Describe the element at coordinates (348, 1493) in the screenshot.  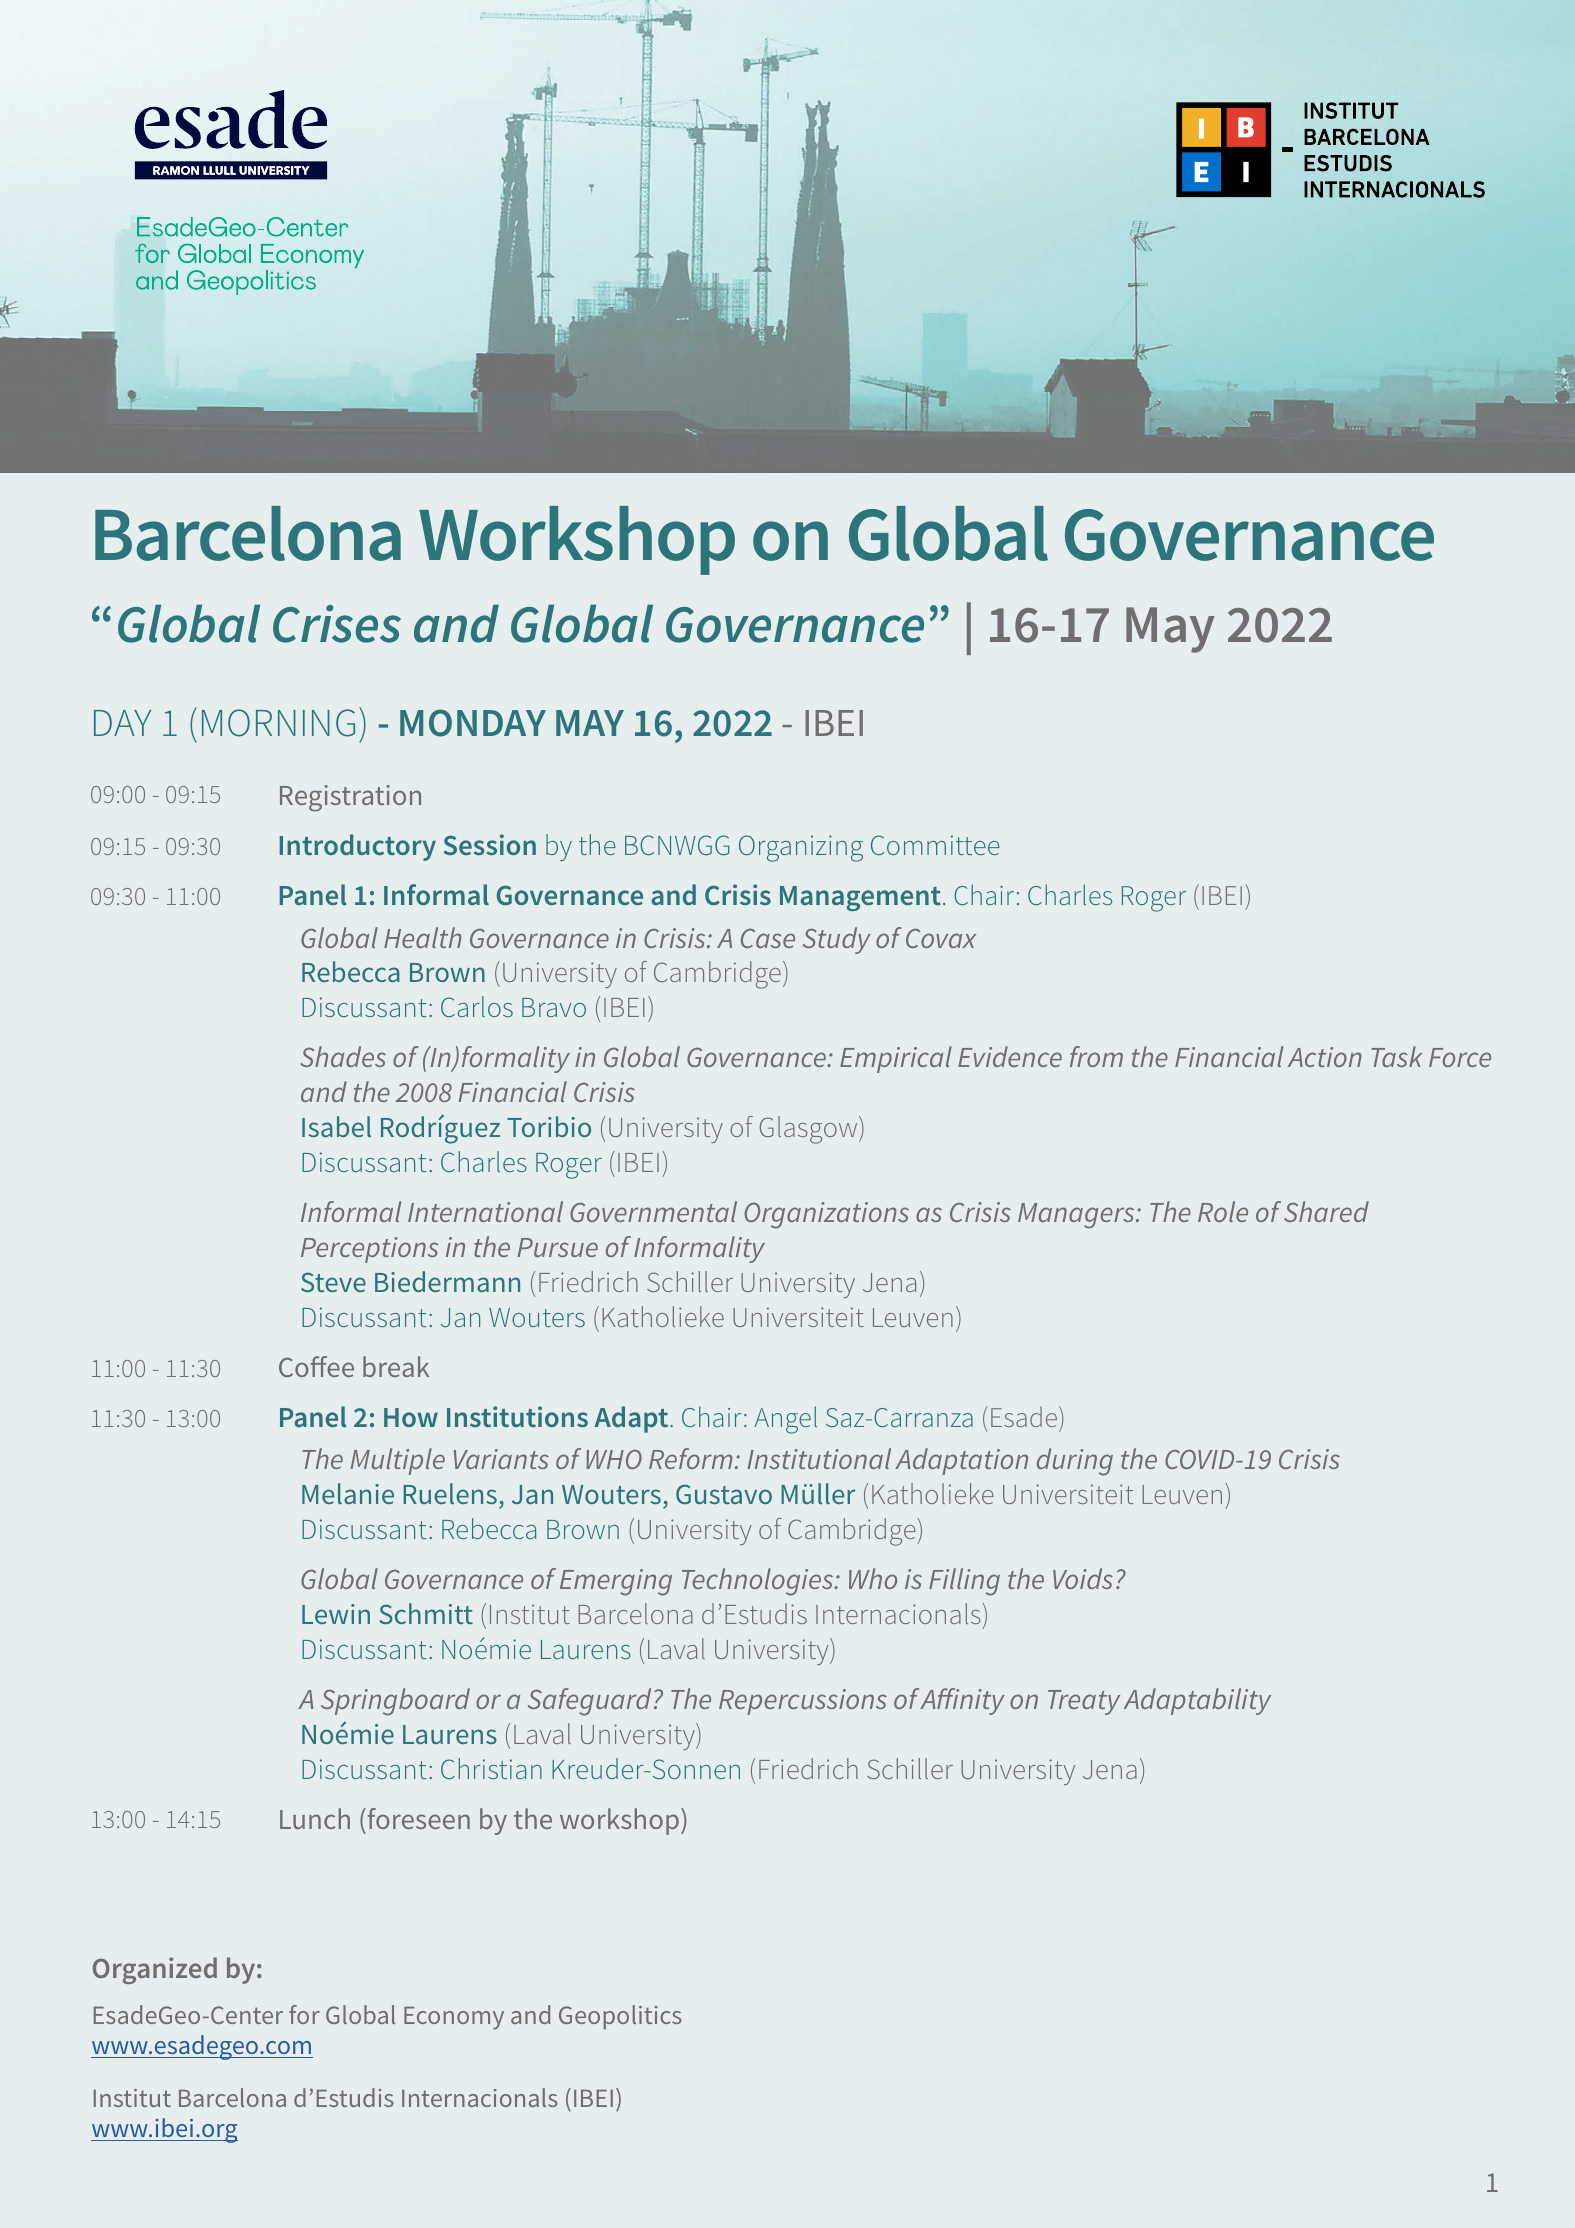
I see `Melanie` at that location.
